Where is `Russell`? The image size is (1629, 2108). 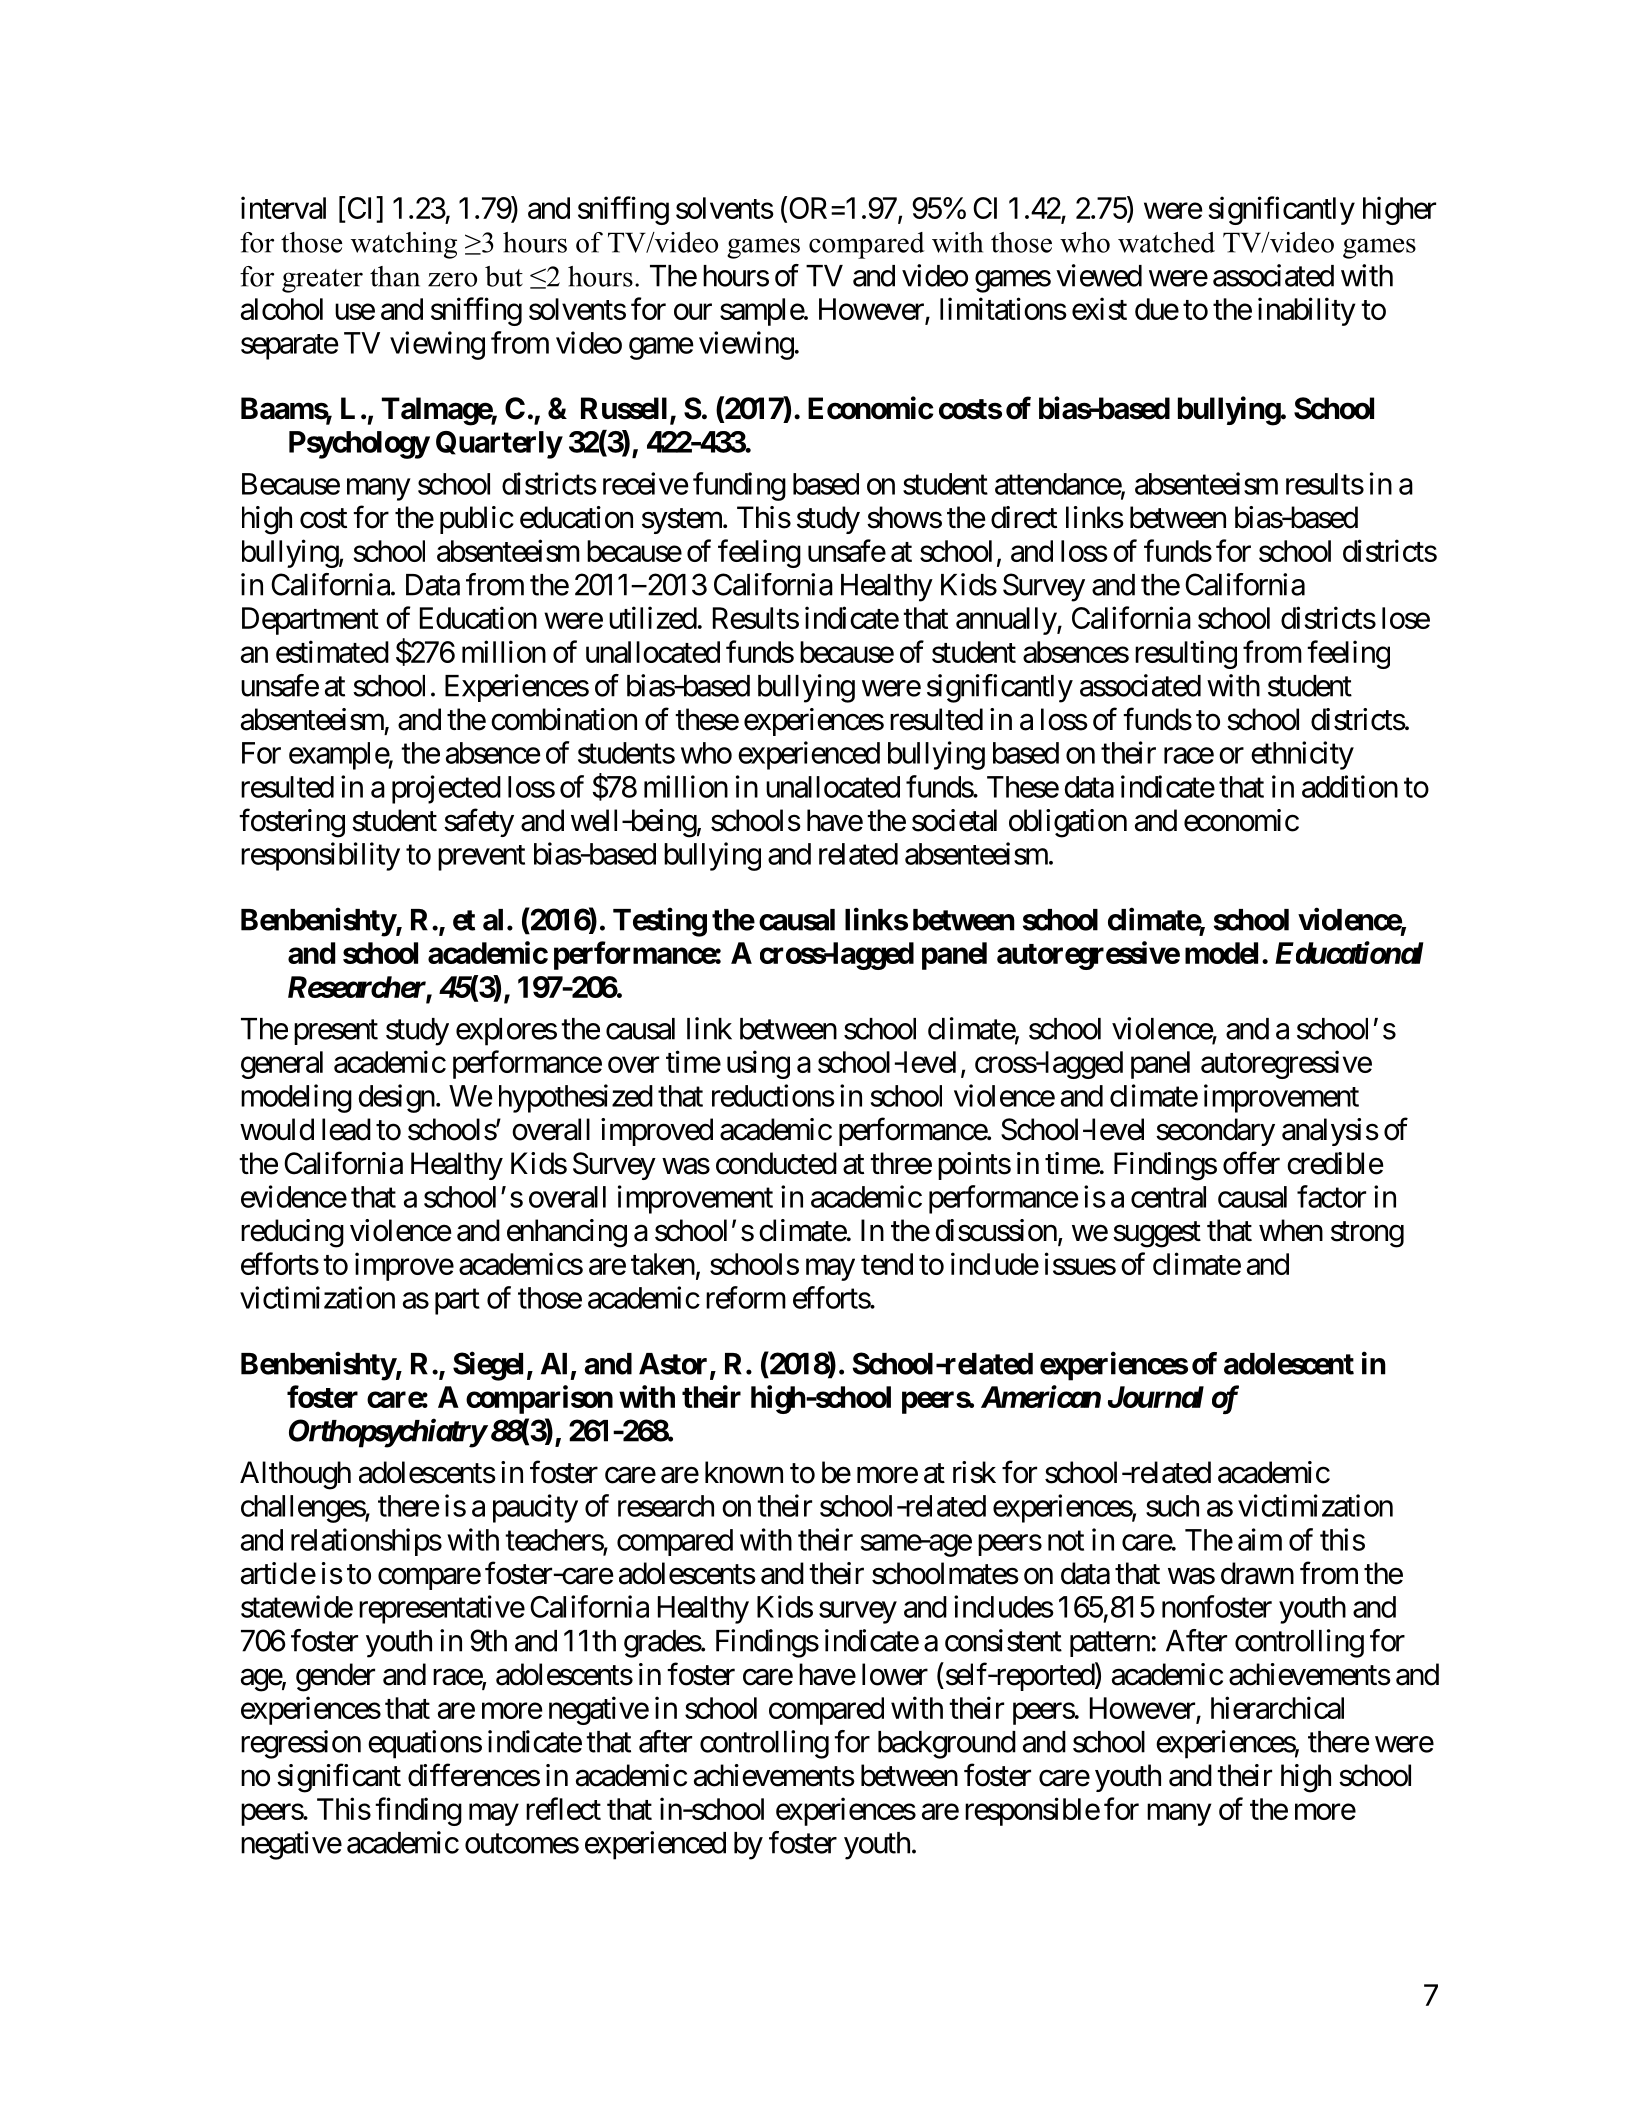 Russell is located at coordinates (624, 408).
